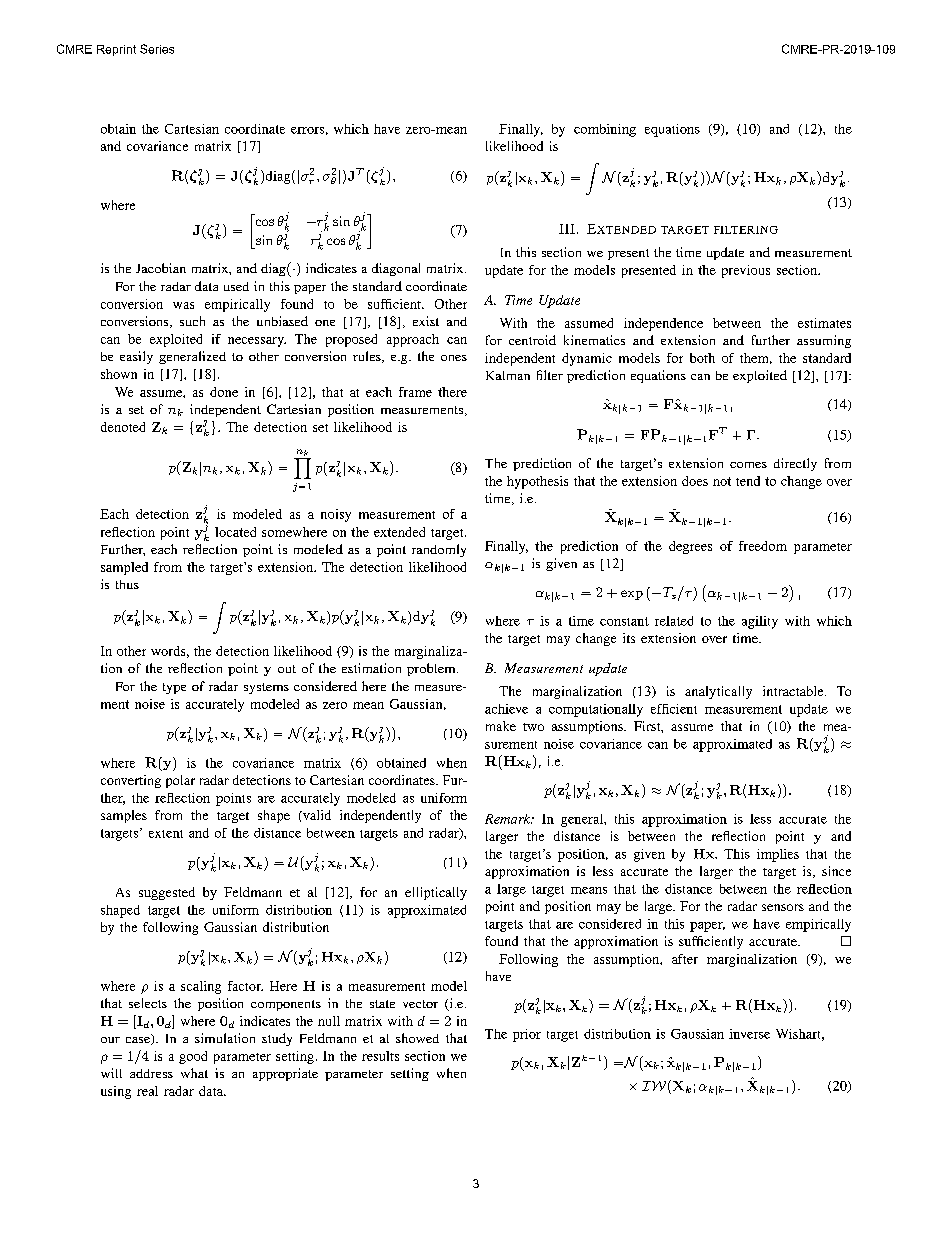 The height and width of the image is (1233, 952). I want to click on type, so click(174, 688).
